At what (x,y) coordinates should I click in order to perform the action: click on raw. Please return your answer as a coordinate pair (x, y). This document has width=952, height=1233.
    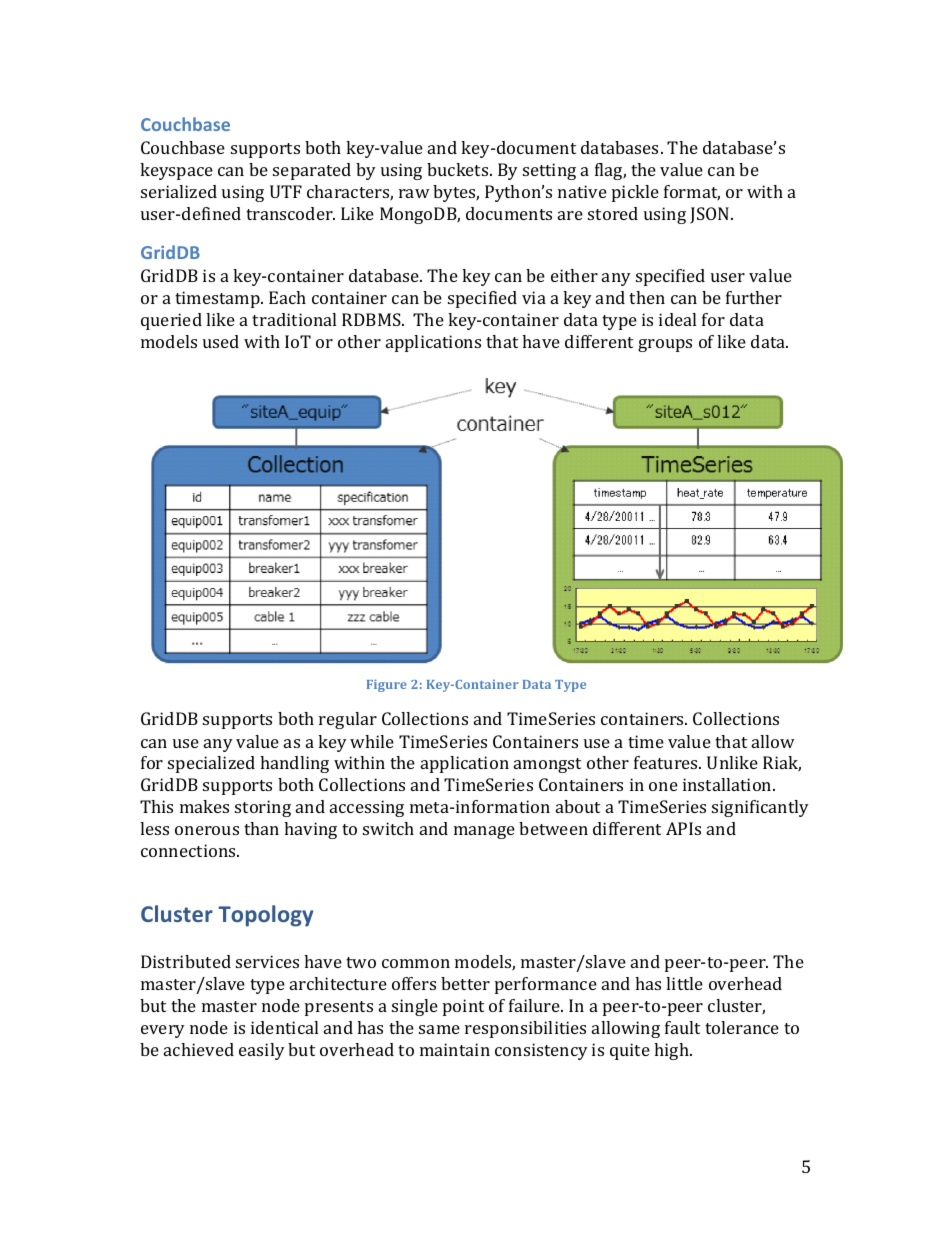
    Looking at the image, I should click on (414, 193).
